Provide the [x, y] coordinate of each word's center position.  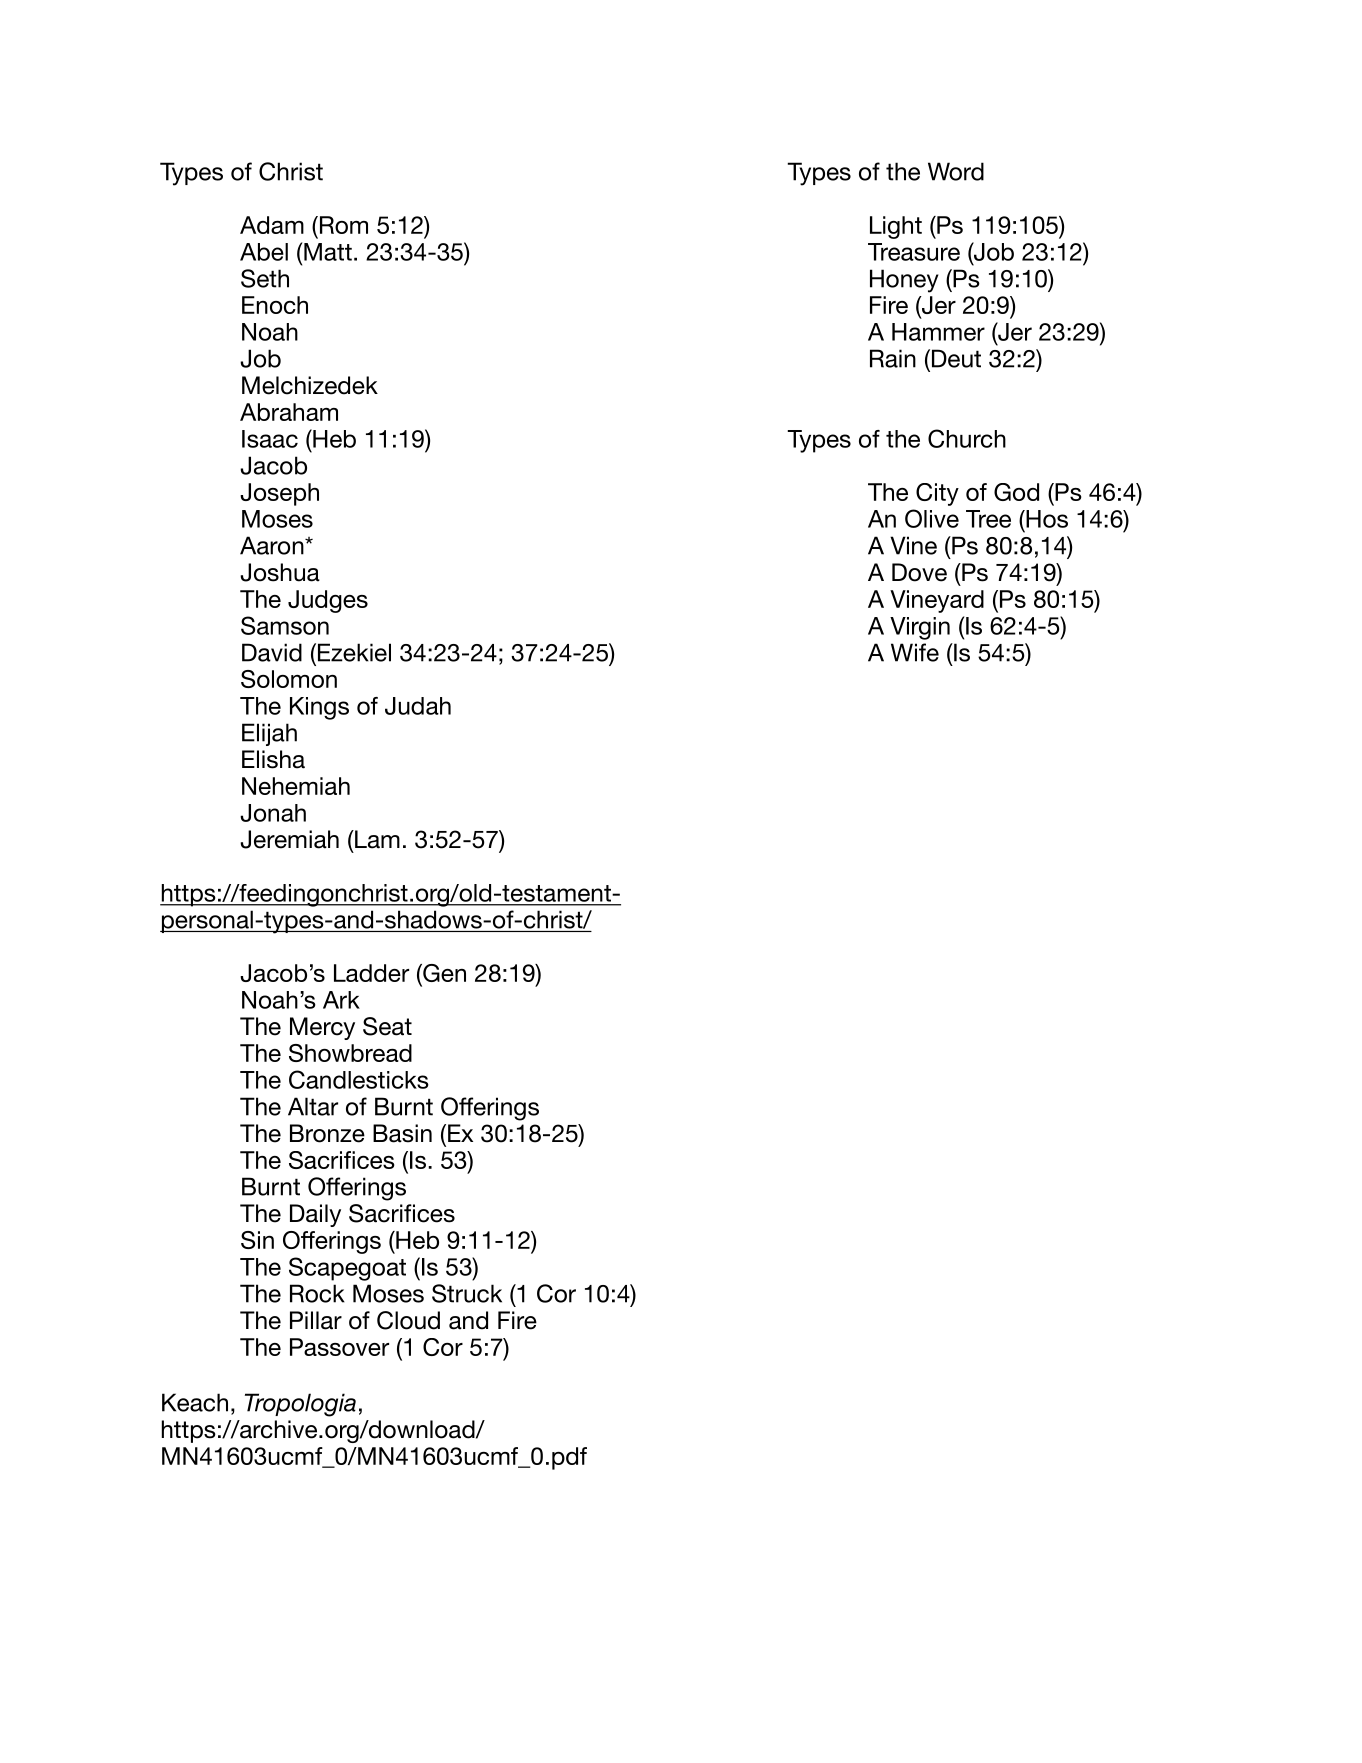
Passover [339, 1347]
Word [956, 171]
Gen [443, 974]
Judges [328, 601]
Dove [919, 572]
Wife [915, 652]
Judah [418, 706]
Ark [341, 1000]
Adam [272, 225]
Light [896, 227]
